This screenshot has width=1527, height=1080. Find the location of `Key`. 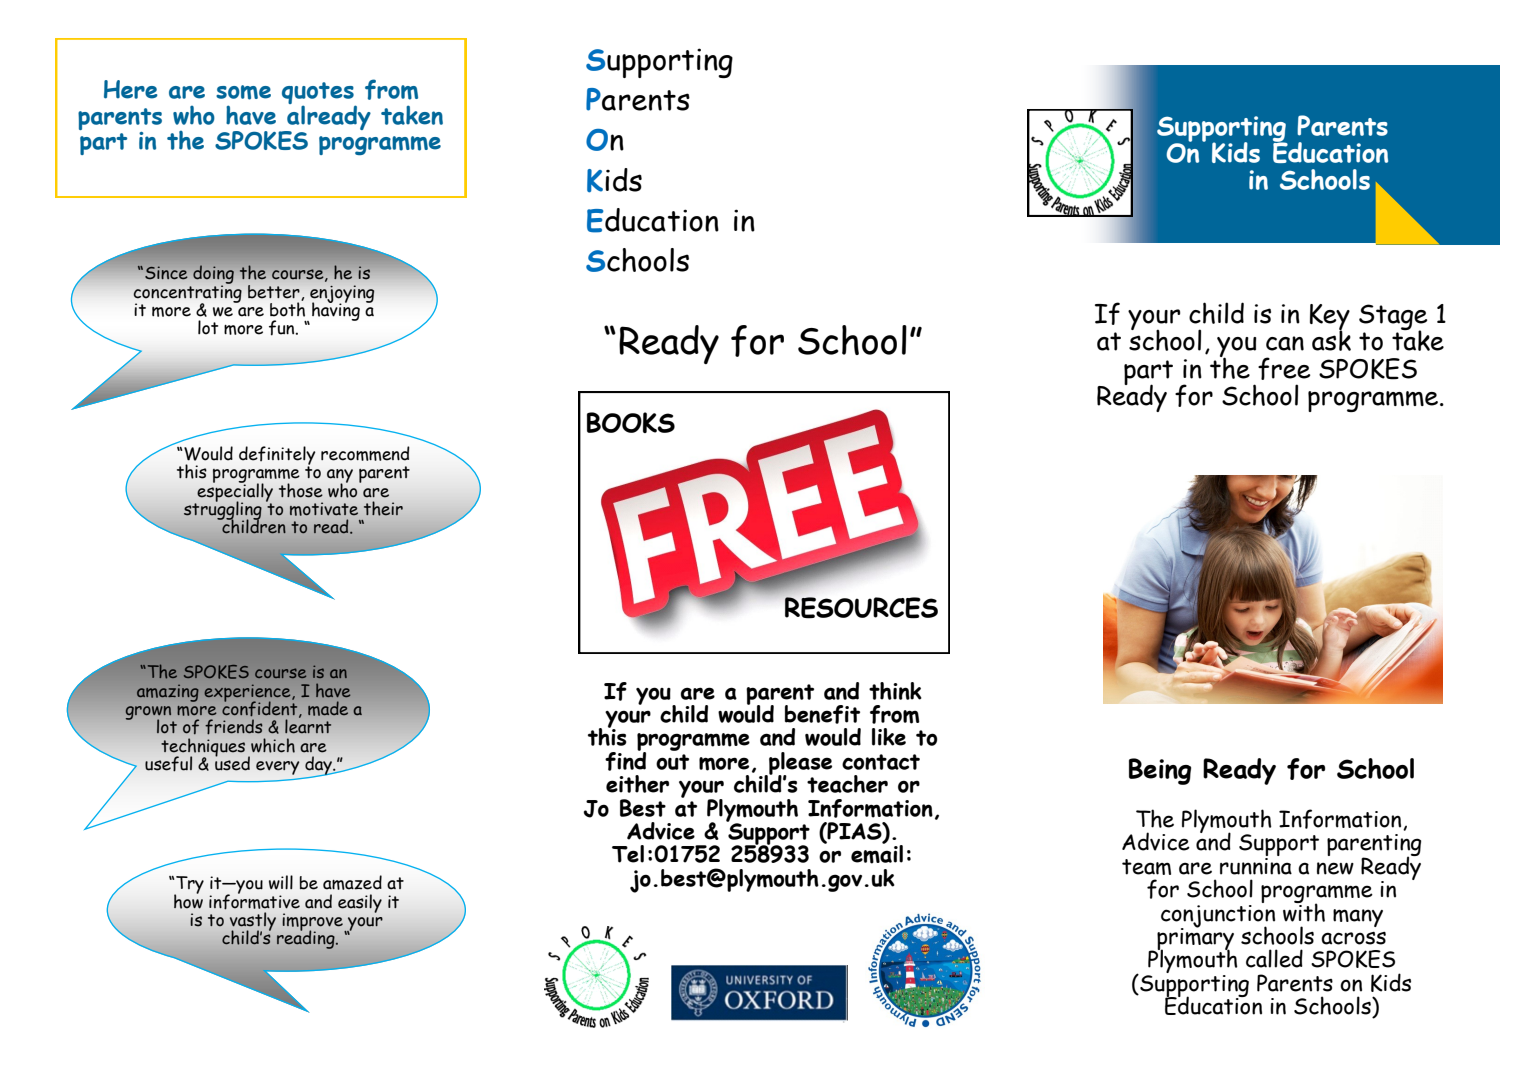

Key is located at coordinates (1330, 318).
